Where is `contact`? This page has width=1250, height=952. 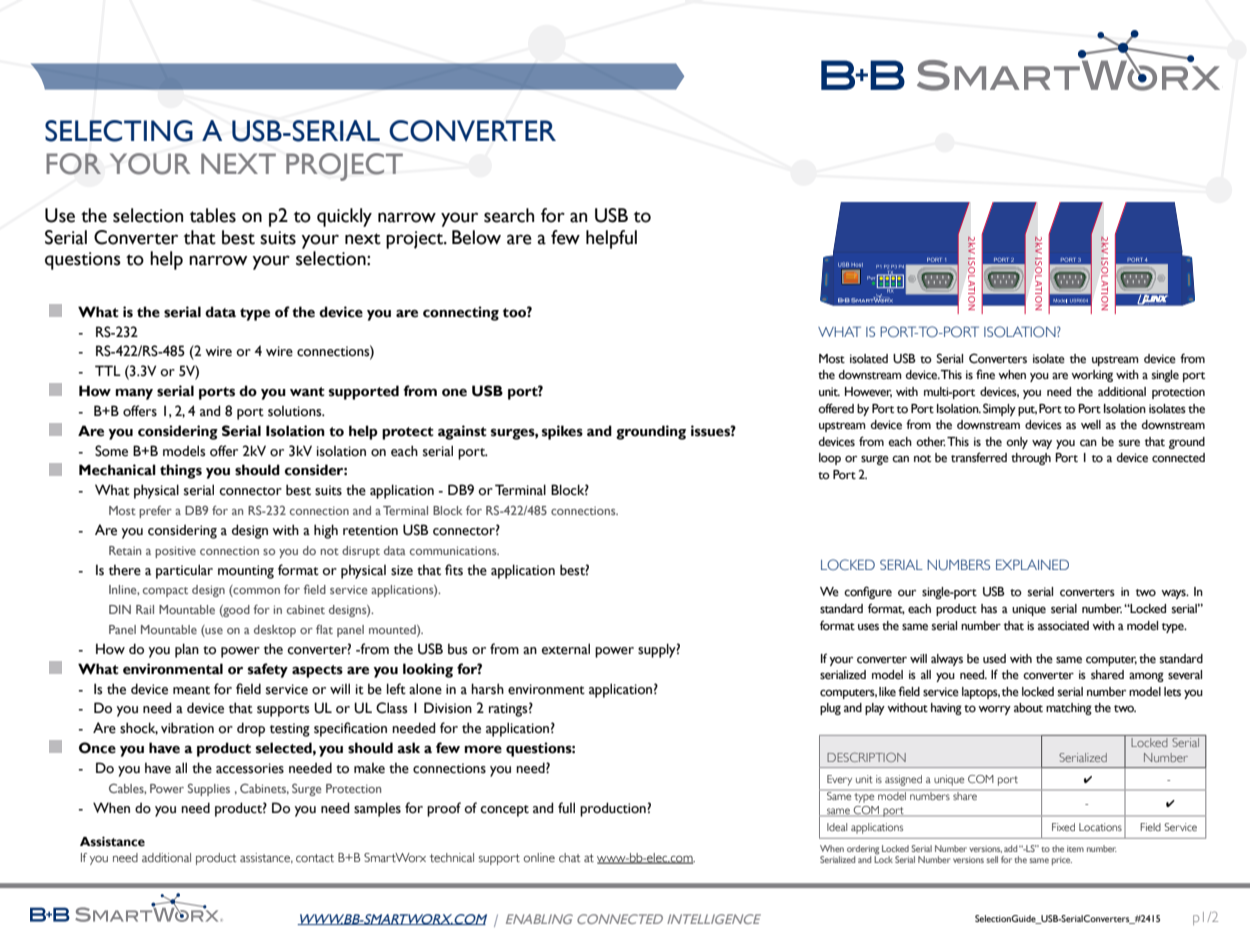 contact is located at coordinates (315, 858).
